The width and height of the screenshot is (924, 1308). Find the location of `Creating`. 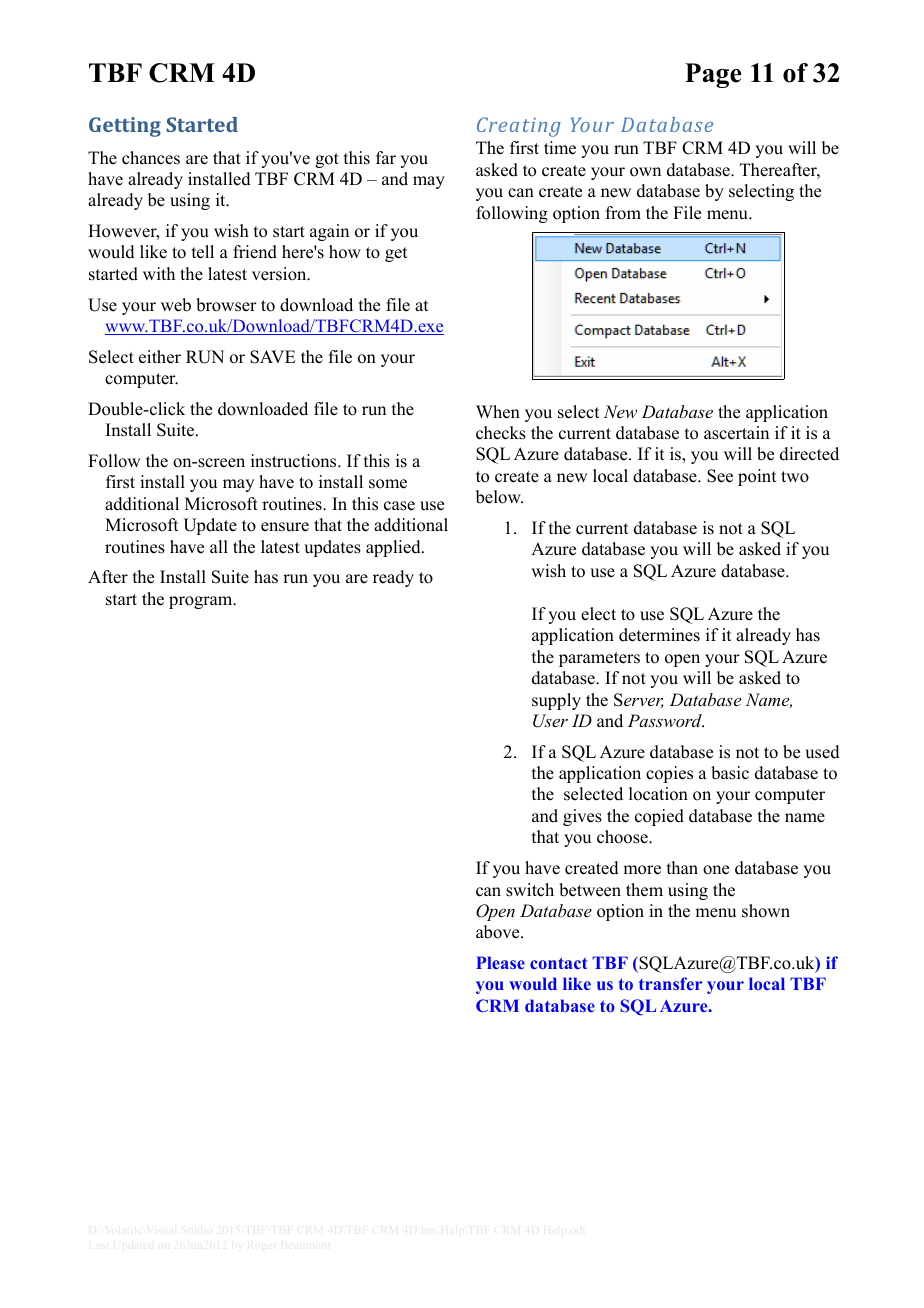

Creating is located at coordinates (519, 127).
